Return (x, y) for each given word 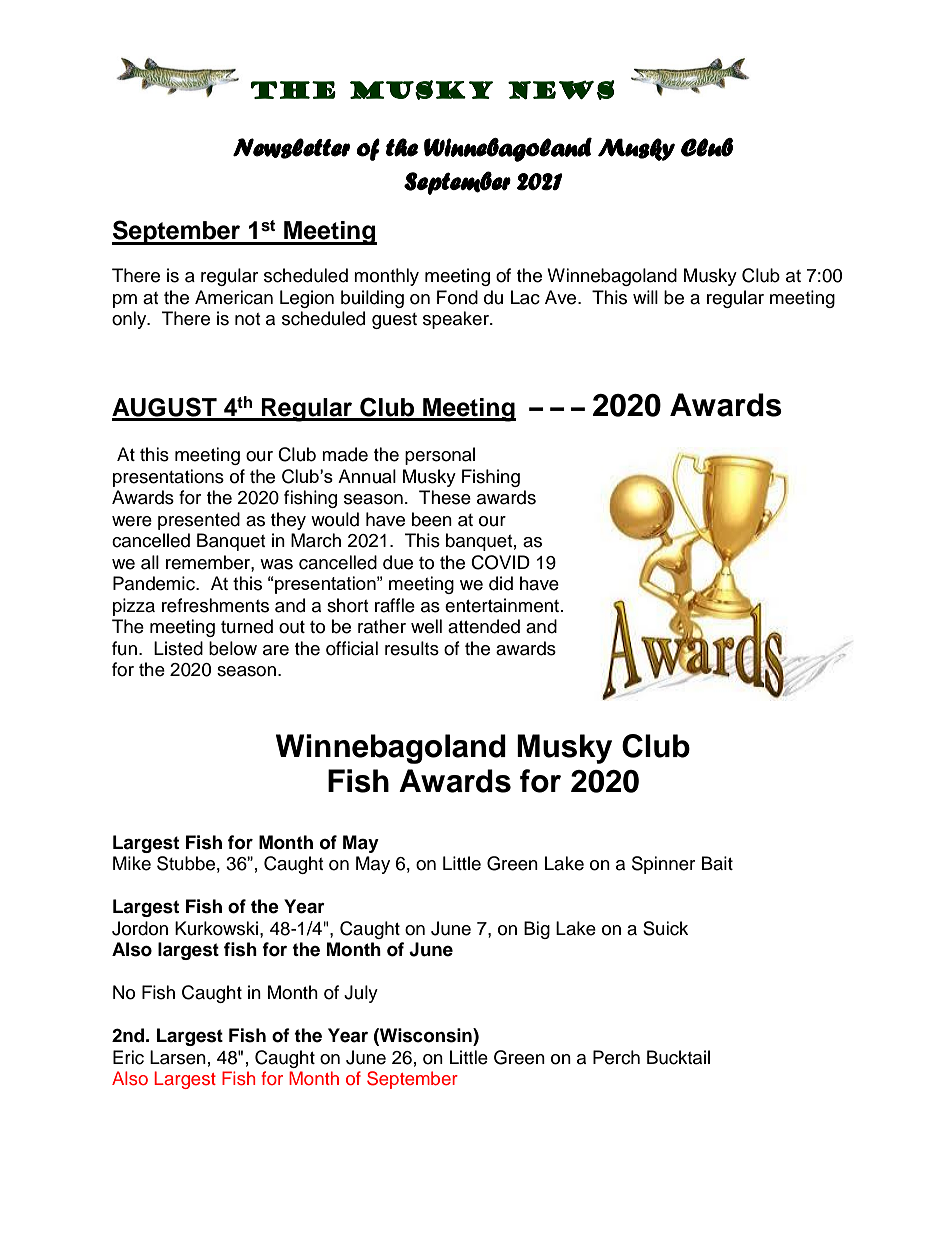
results (412, 648)
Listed (178, 648)
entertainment (503, 605)
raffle (395, 605)
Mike (132, 863)
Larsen (178, 1057)
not (247, 319)
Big (537, 930)
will (645, 297)
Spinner (663, 865)
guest (394, 321)
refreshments (215, 605)
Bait (717, 863)
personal (440, 456)
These (445, 497)
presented (199, 521)
